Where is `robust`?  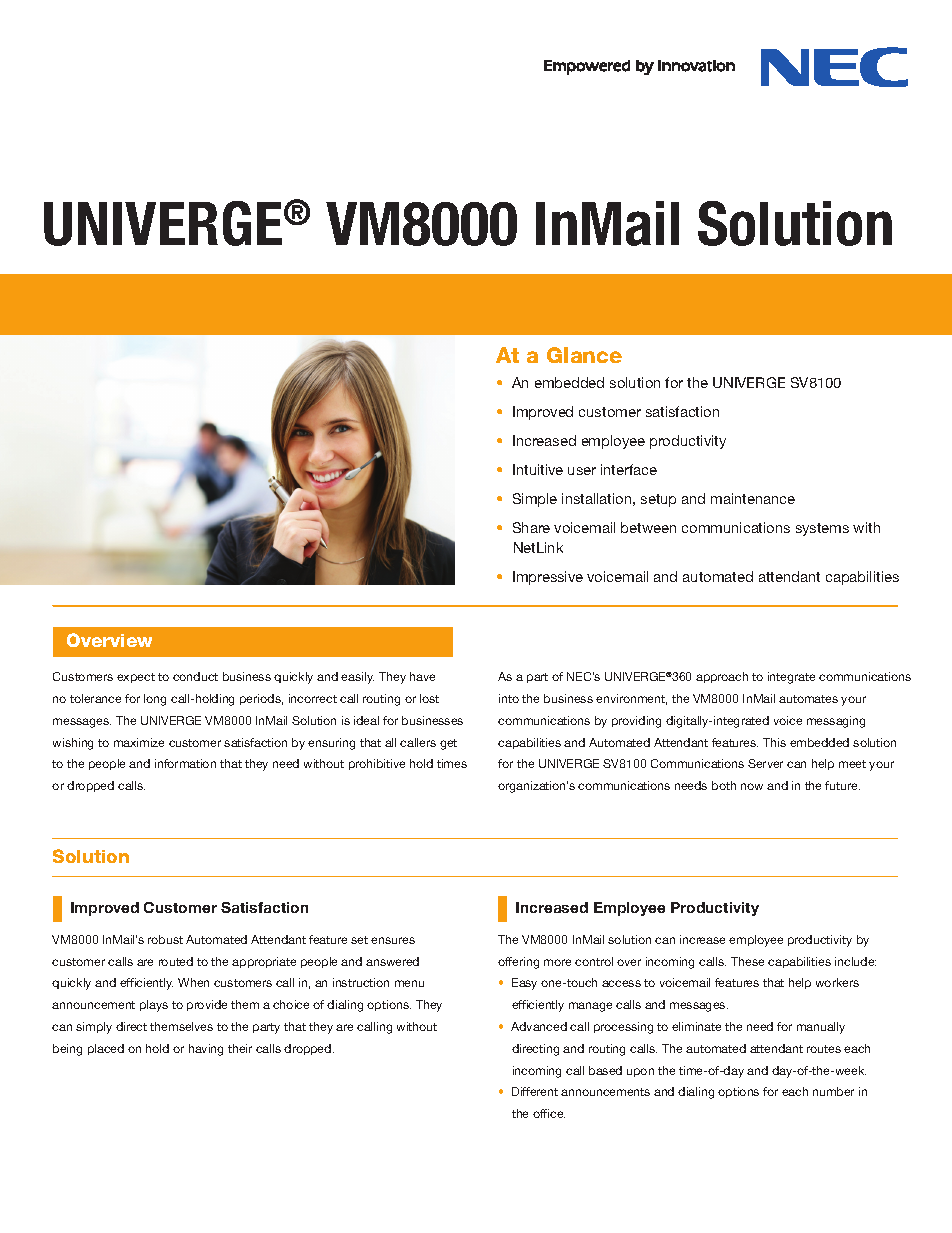
robust is located at coordinates (165, 939).
